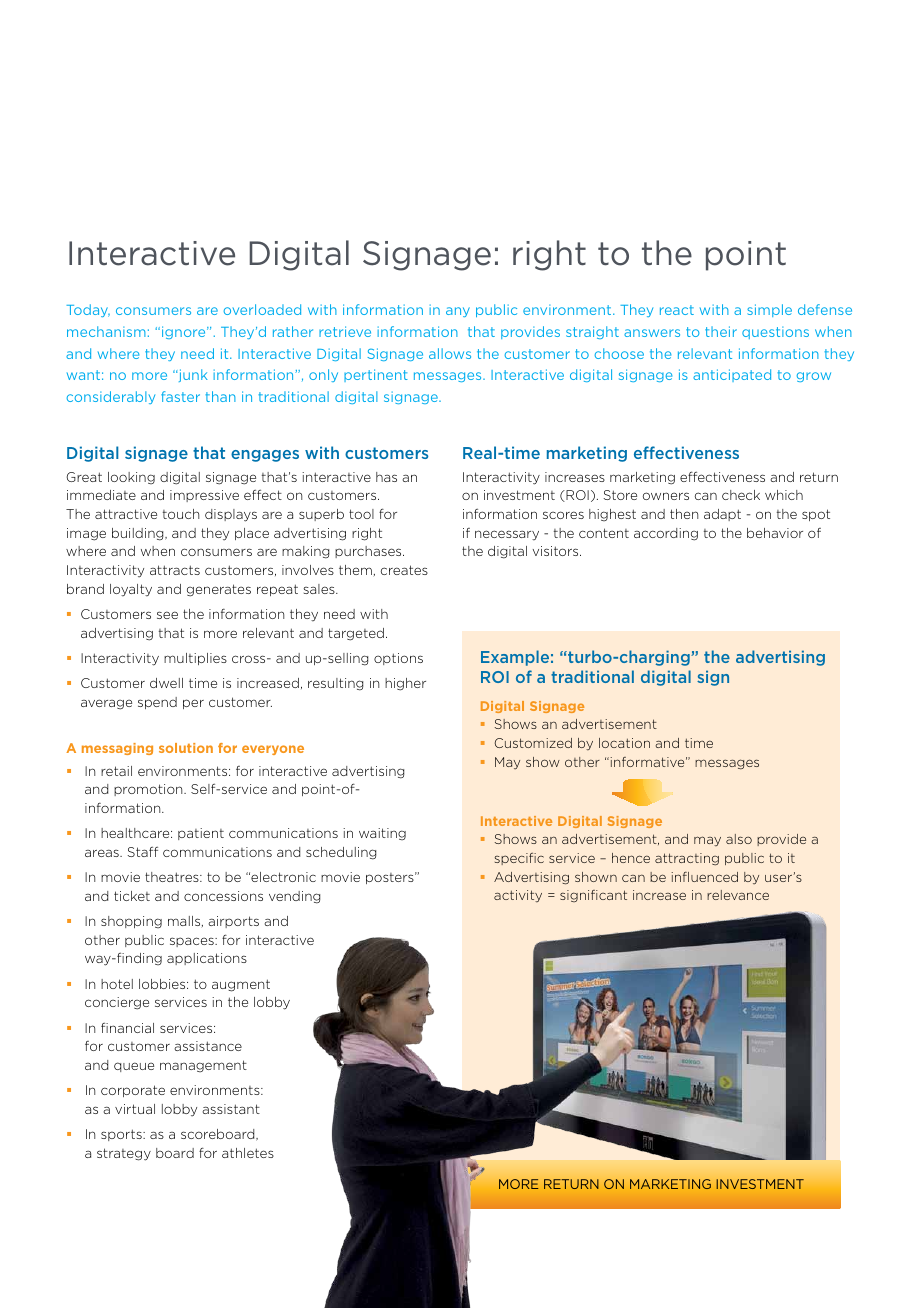 The height and width of the screenshot is (1308, 924). What do you see at coordinates (450, 353) in the screenshot?
I see `allows` at bounding box center [450, 353].
